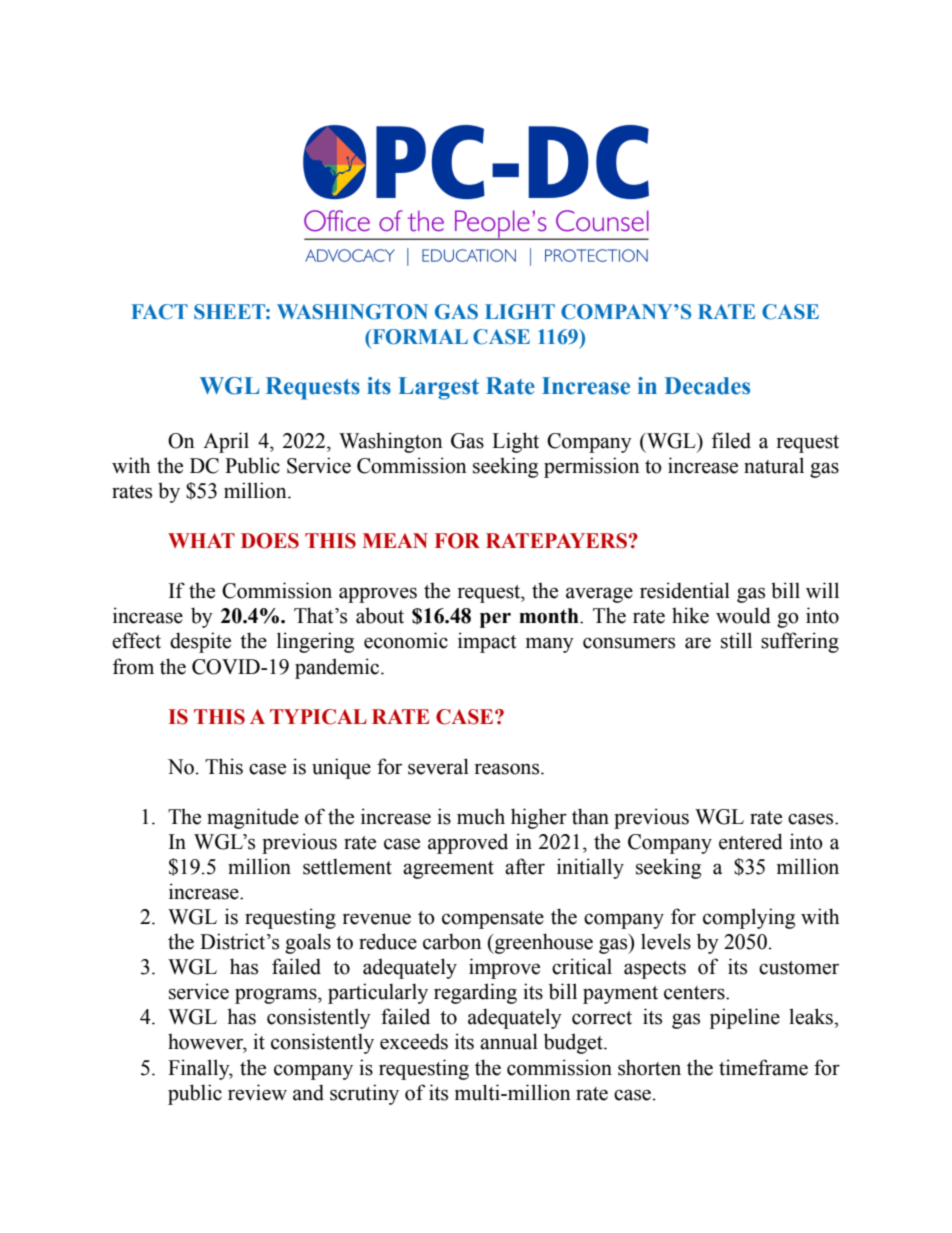 Image resolution: width=952 pixels, height=1233 pixels. What do you see at coordinates (253, 818) in the page?
I see `magnitude` at bounding box center [253, 818].
